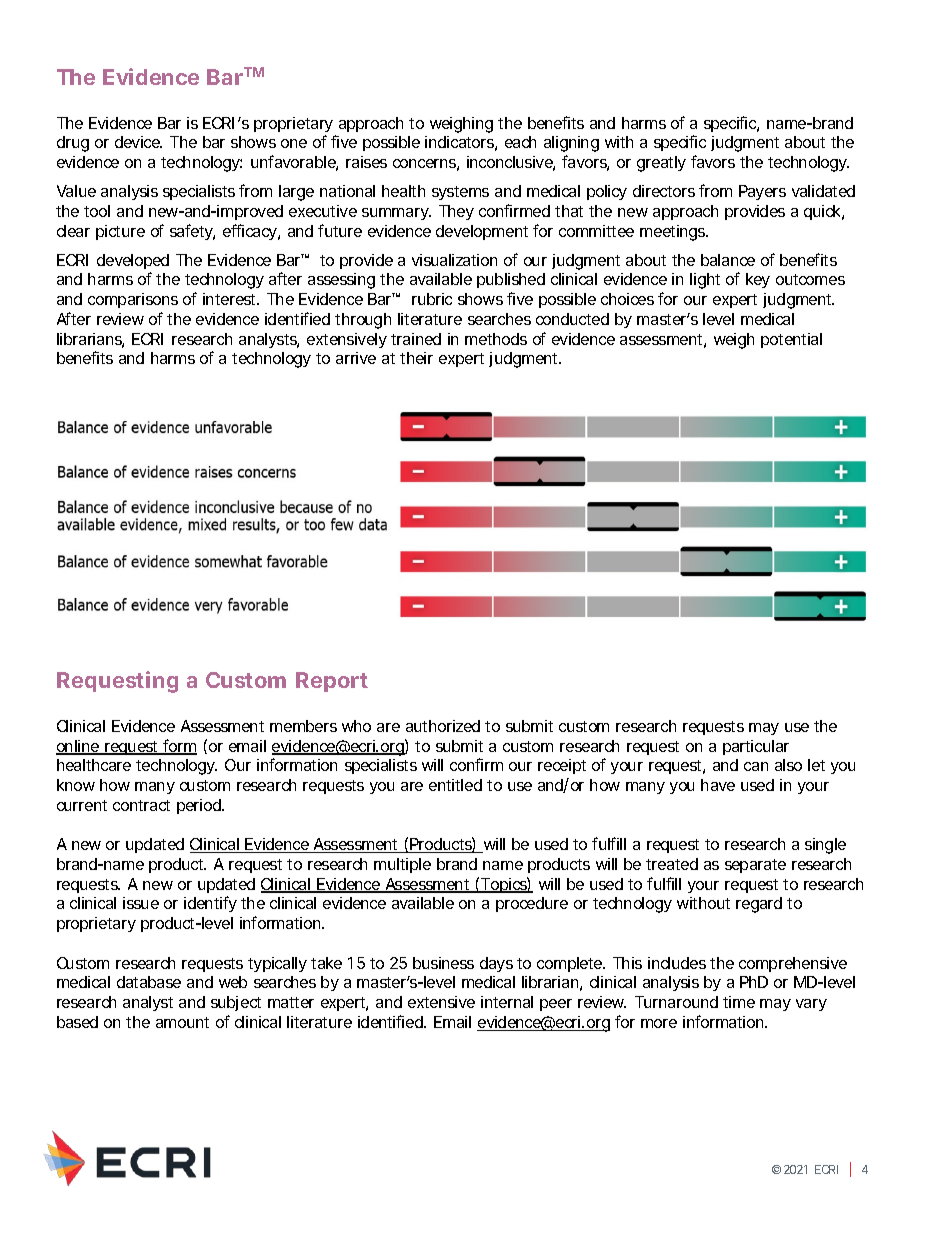  I want to click on systems, so click(460, 193).
